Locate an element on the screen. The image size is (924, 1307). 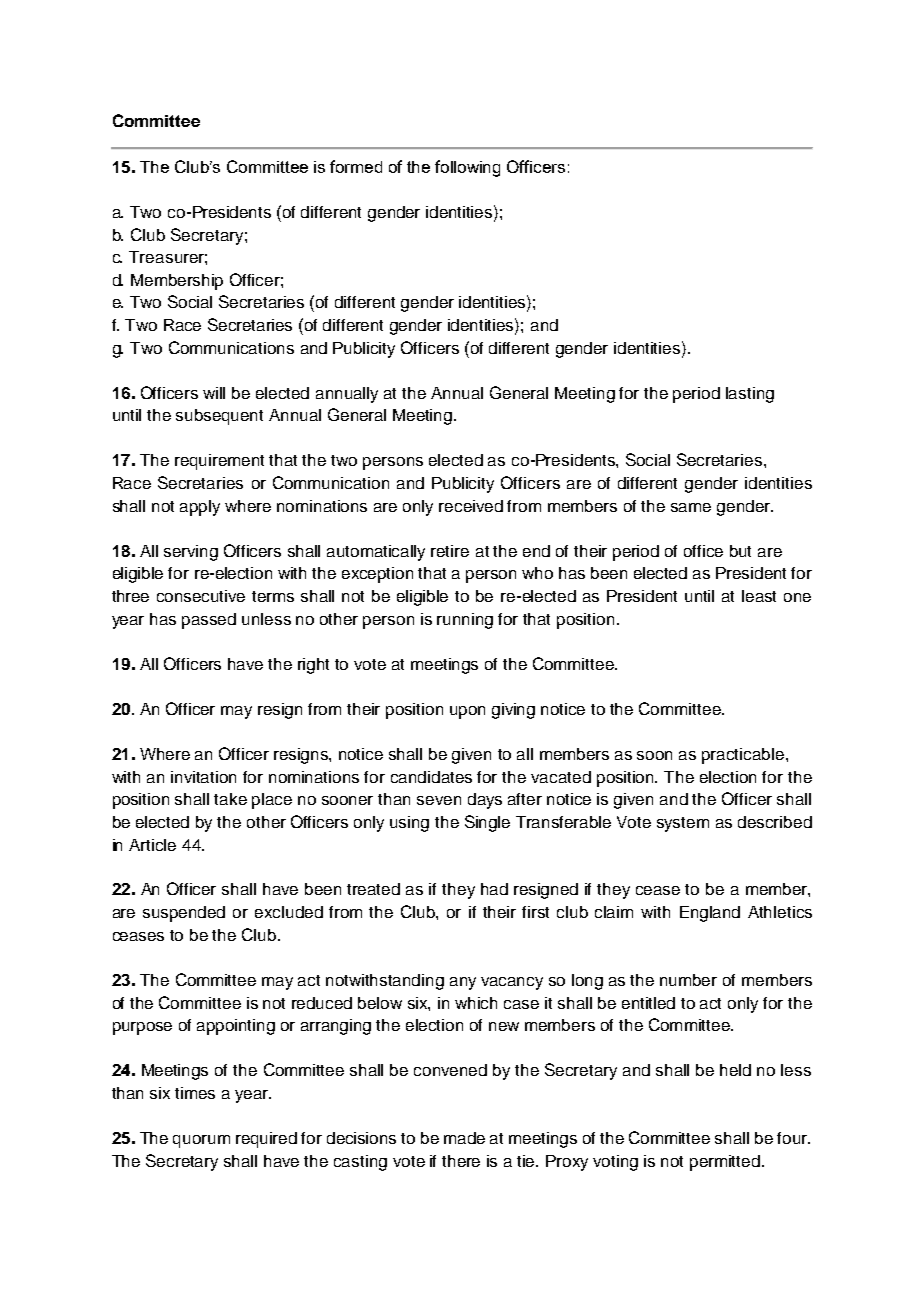
least is located at coordinates (759, 596).
